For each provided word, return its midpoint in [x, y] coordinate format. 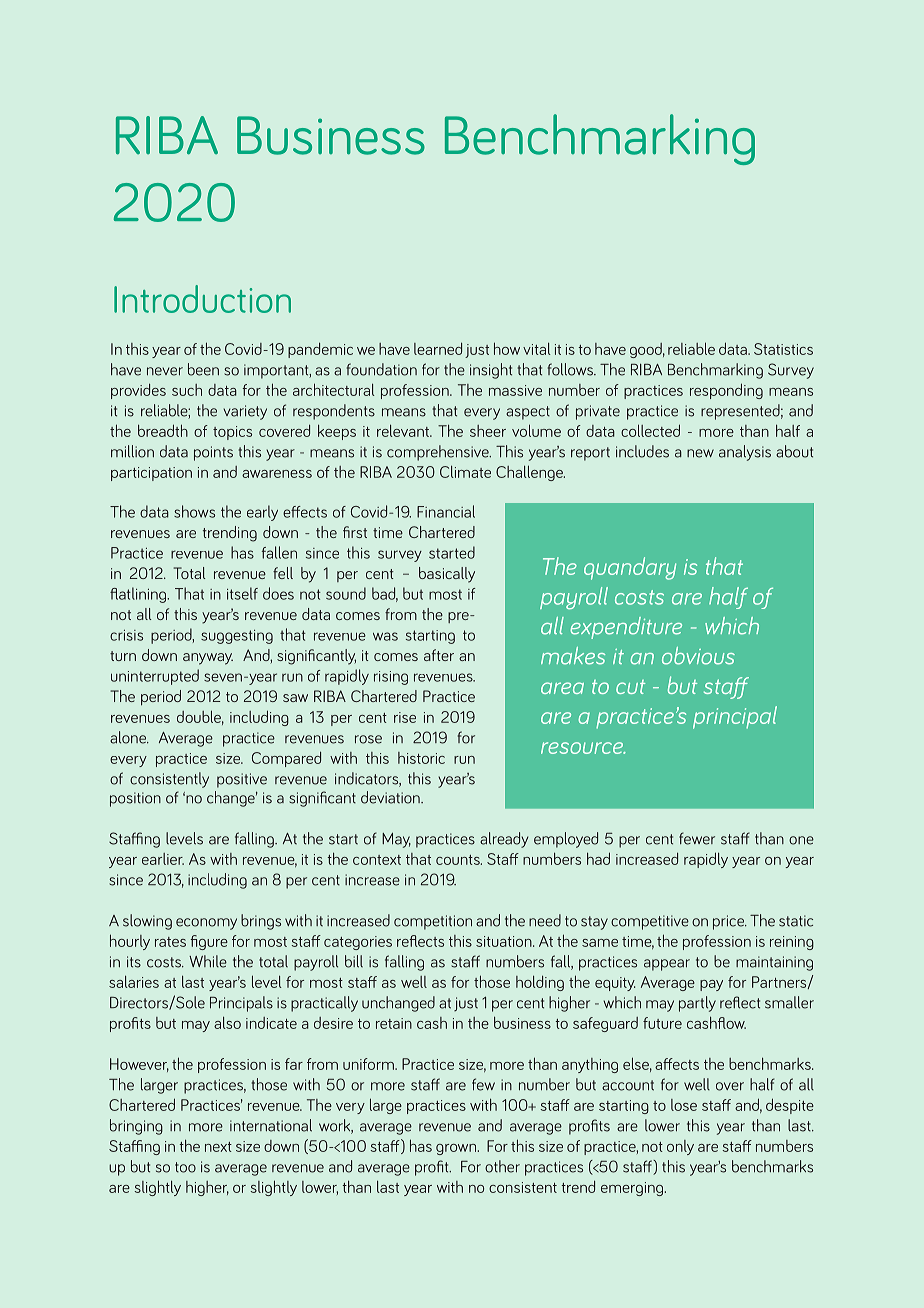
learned [438, 348]
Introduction [202, 299]
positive [242, 780]
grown [457, 1149]
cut [630, 687]
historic [421, 758]
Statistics [783, 349]
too [185, 1167]
